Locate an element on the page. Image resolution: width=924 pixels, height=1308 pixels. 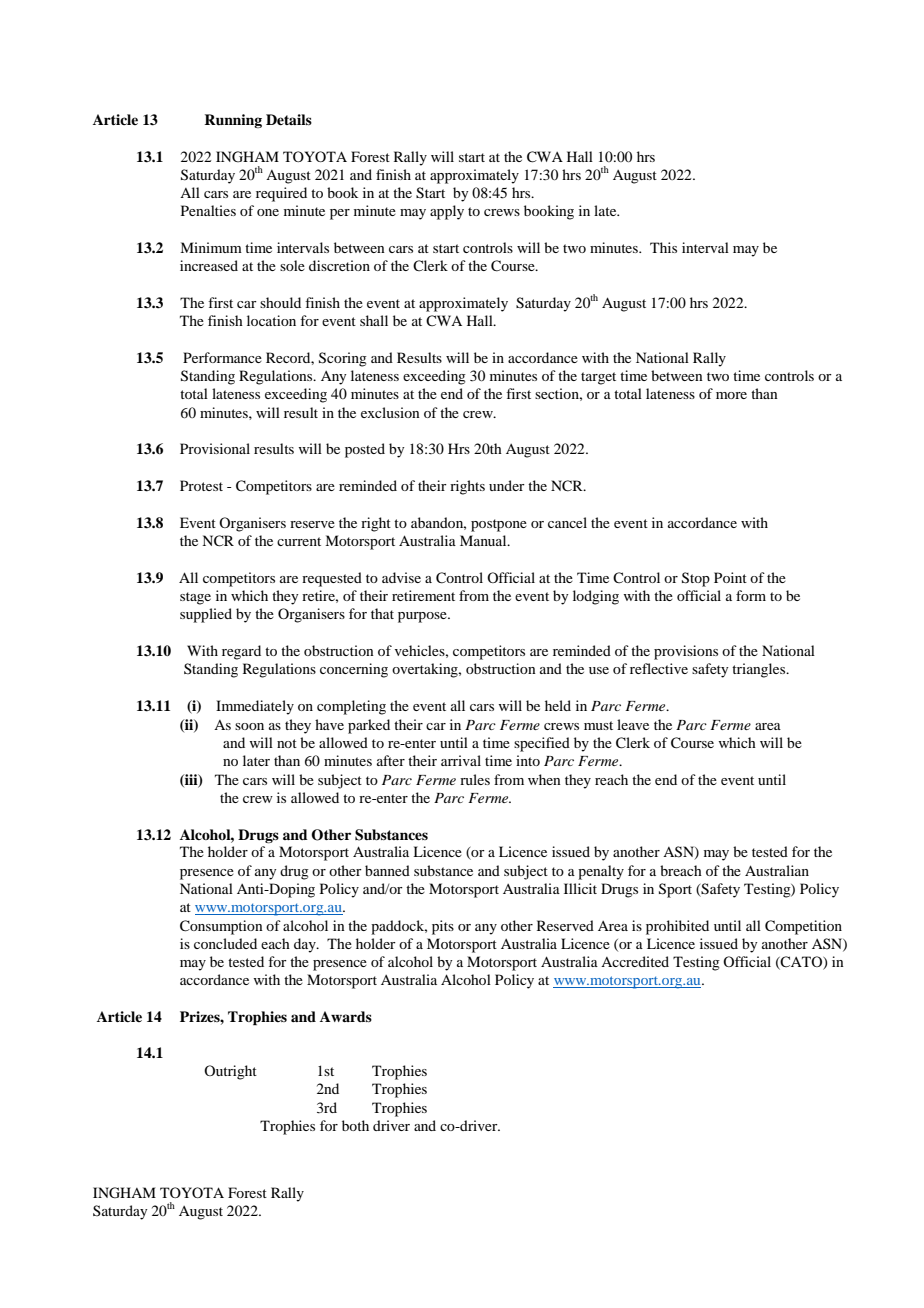
more is located at coordinates (731, 395).
